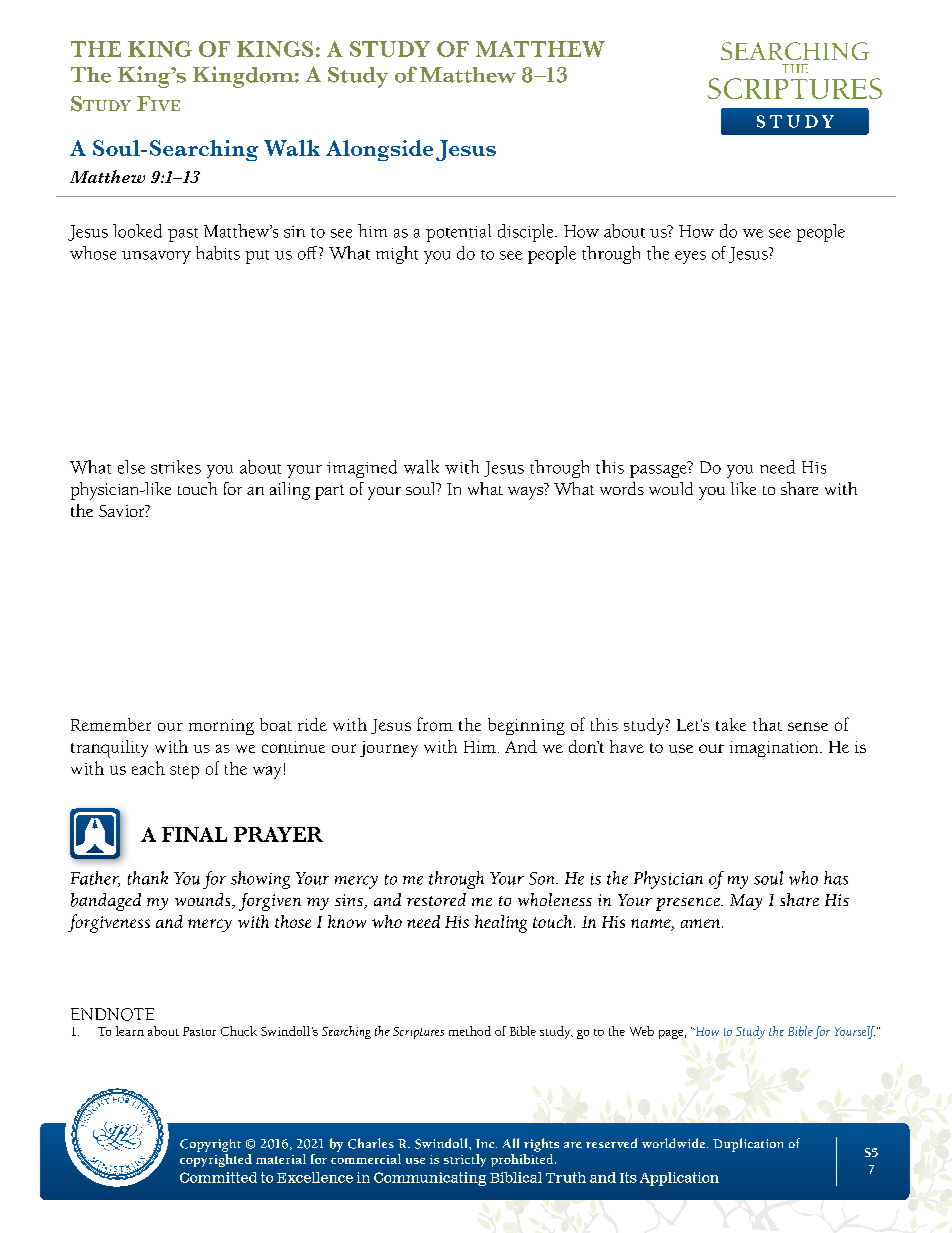 Image resolution: width=952 pixels, height=1233 pixels. I want to click on potential, so click(458, 233).
